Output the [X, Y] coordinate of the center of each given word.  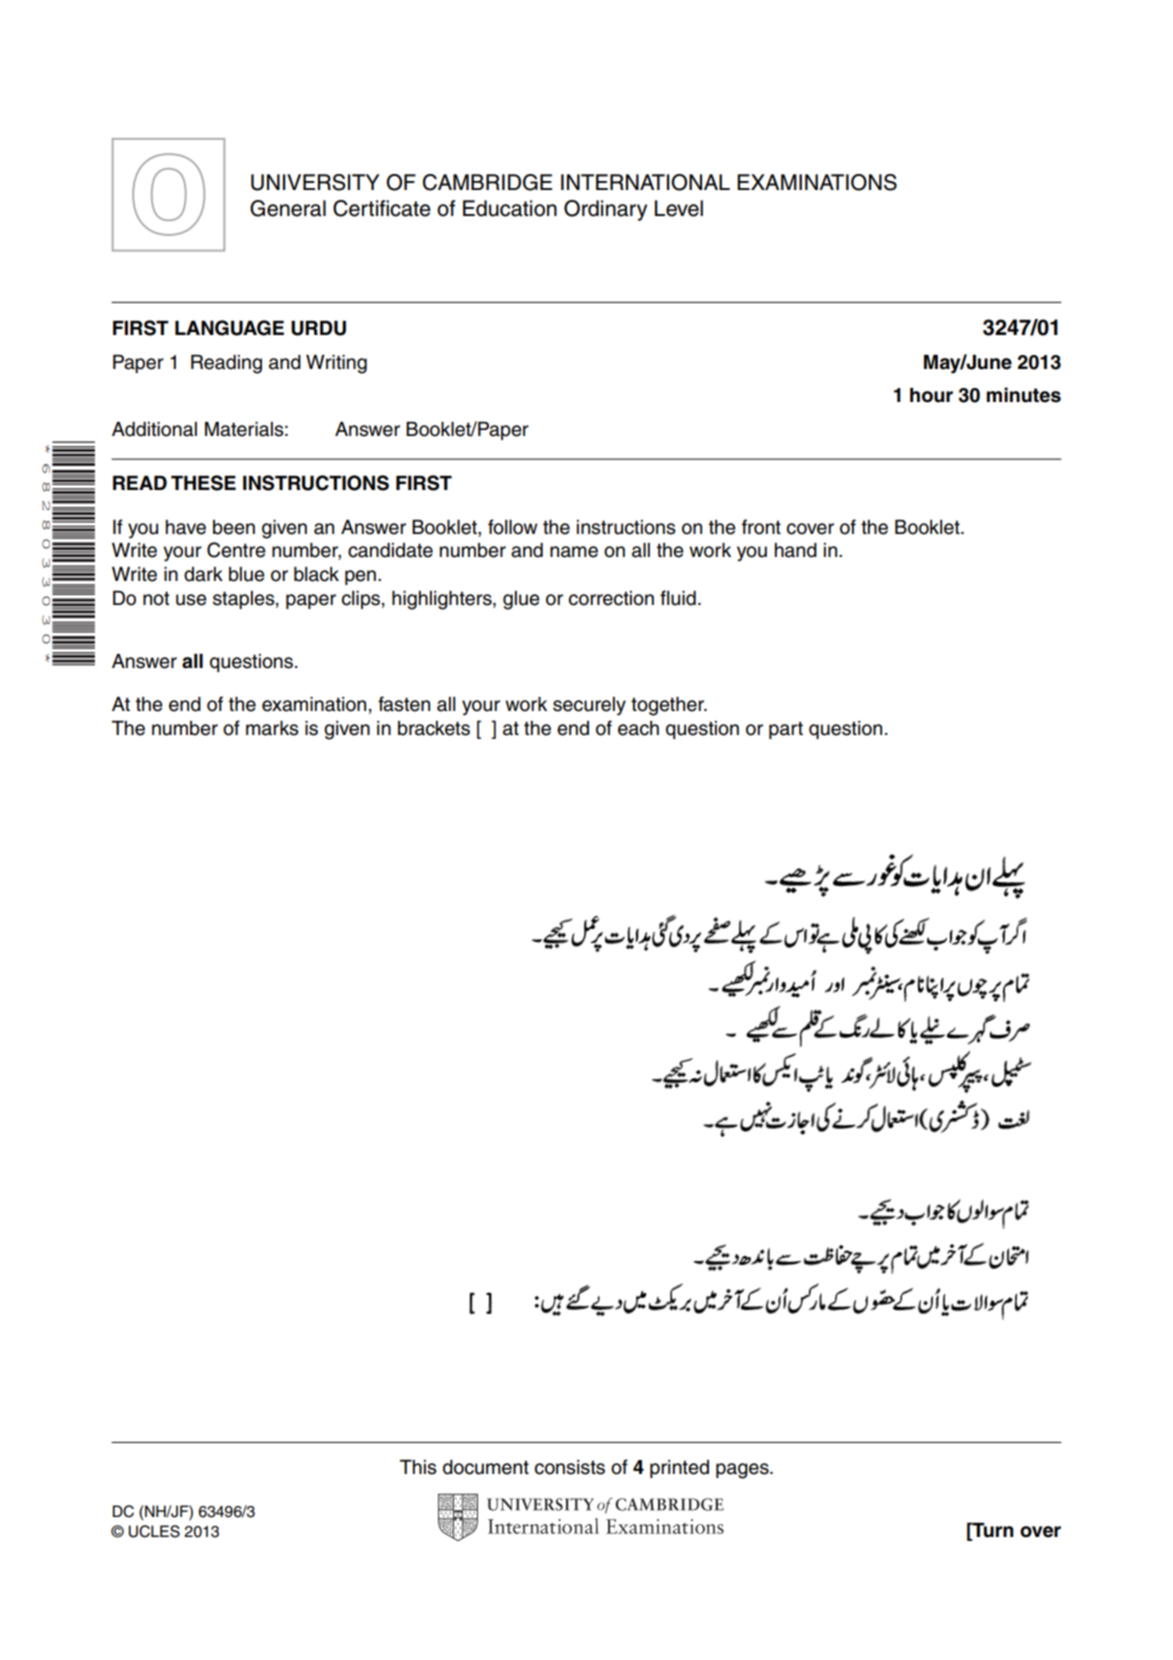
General [288, 208]
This [418, 1467]
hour [931, 395]
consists [570, 1467]
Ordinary [605, 210]
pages [743, 1471]
